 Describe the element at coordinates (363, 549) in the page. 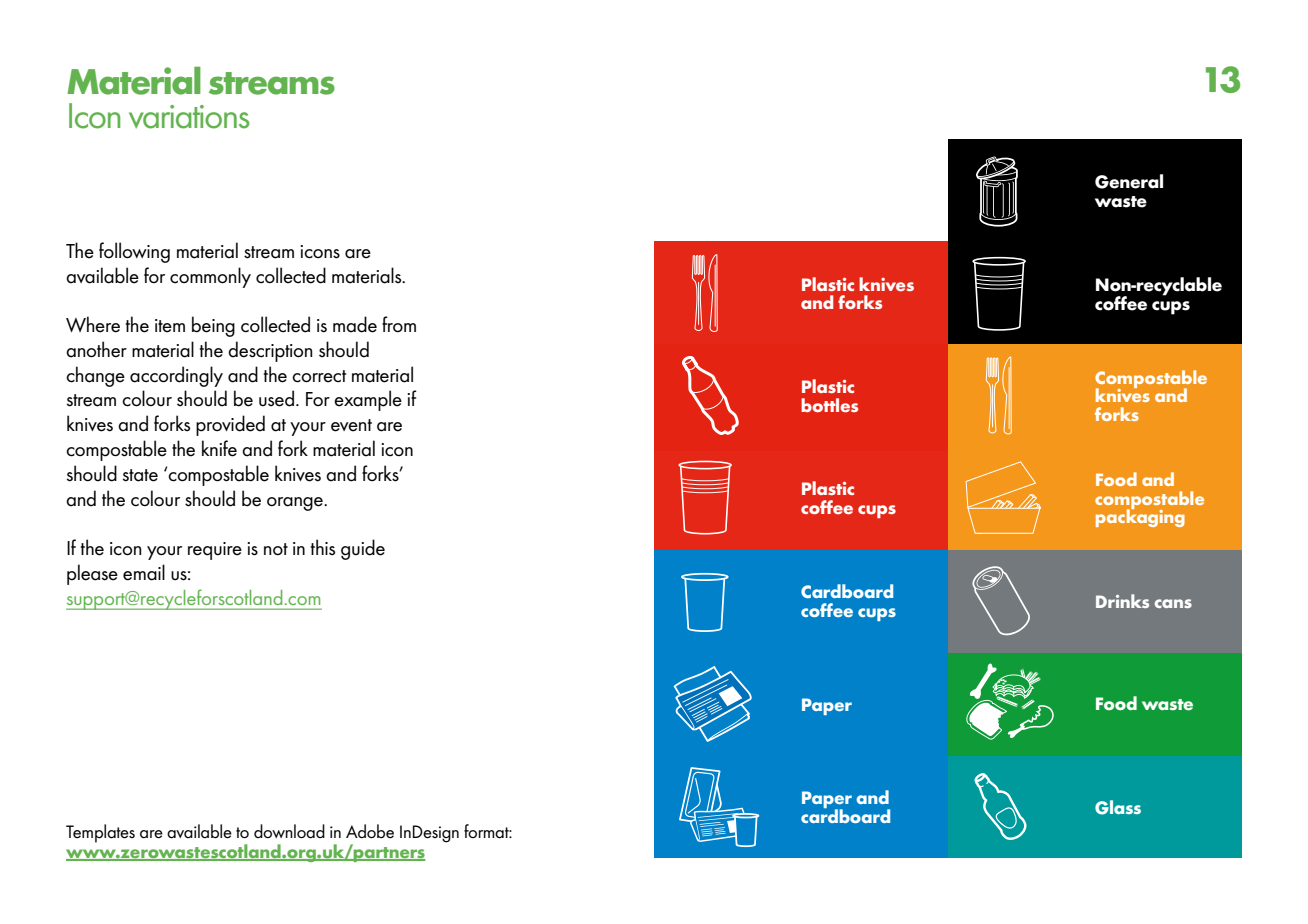

I see `guide` at that location.
